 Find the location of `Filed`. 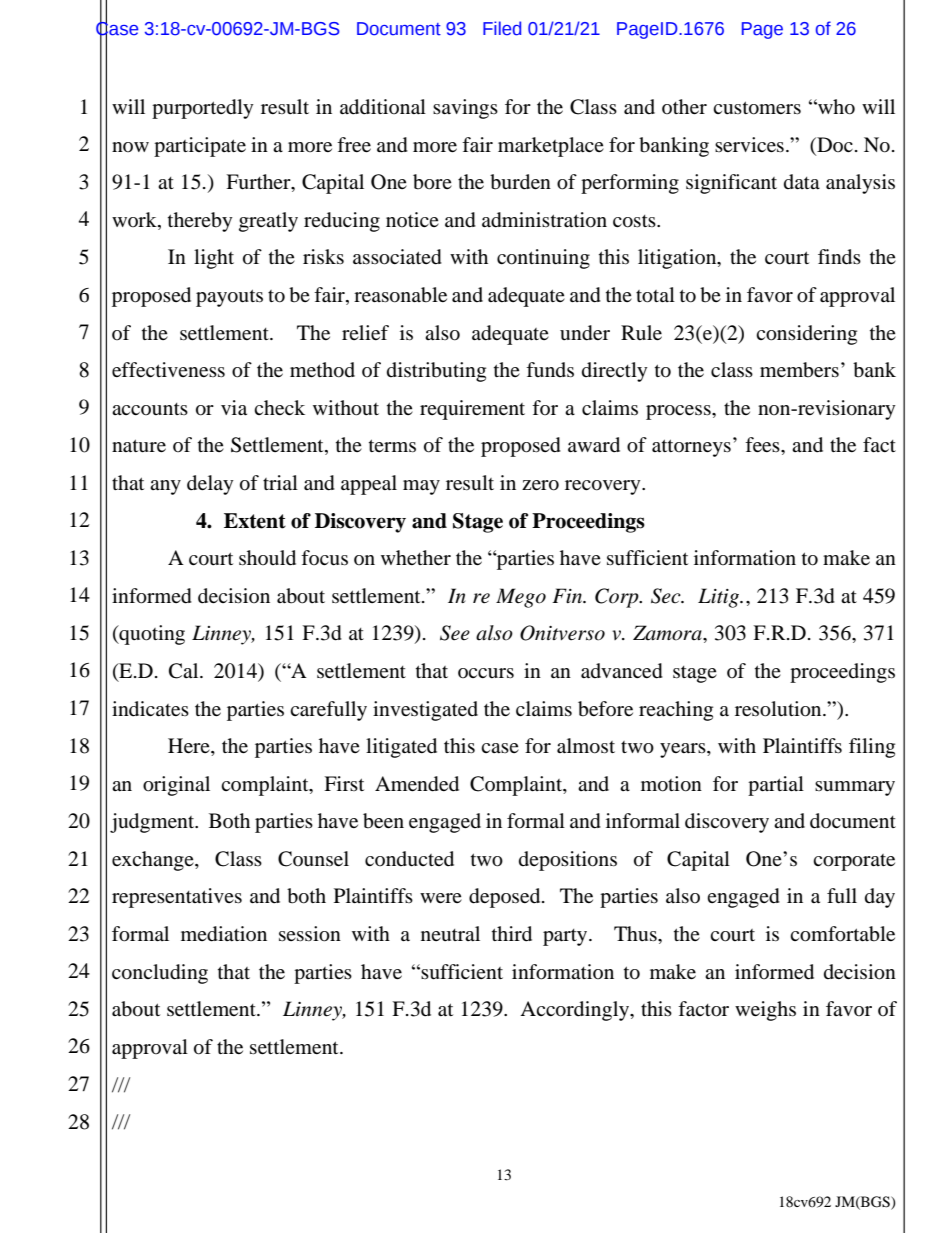

Filed is located at coordinates (502, 28).
